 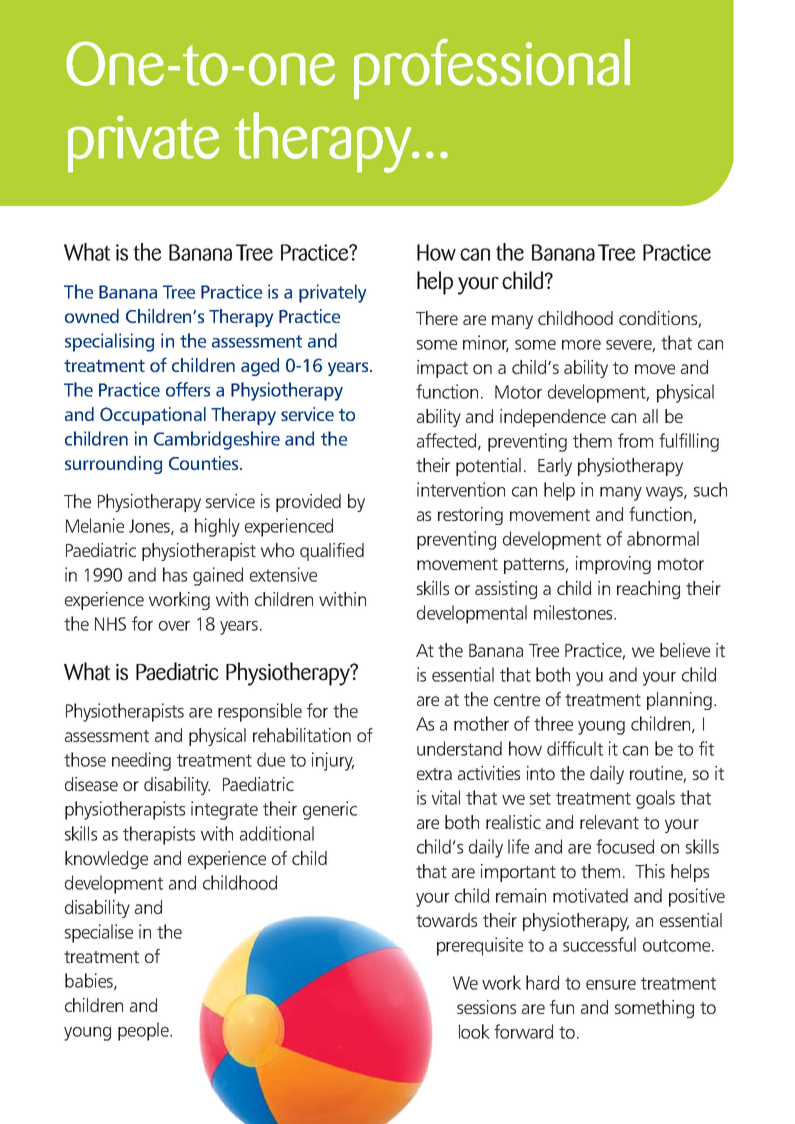 I want to click on qualified, so click(x=332, y=552).
